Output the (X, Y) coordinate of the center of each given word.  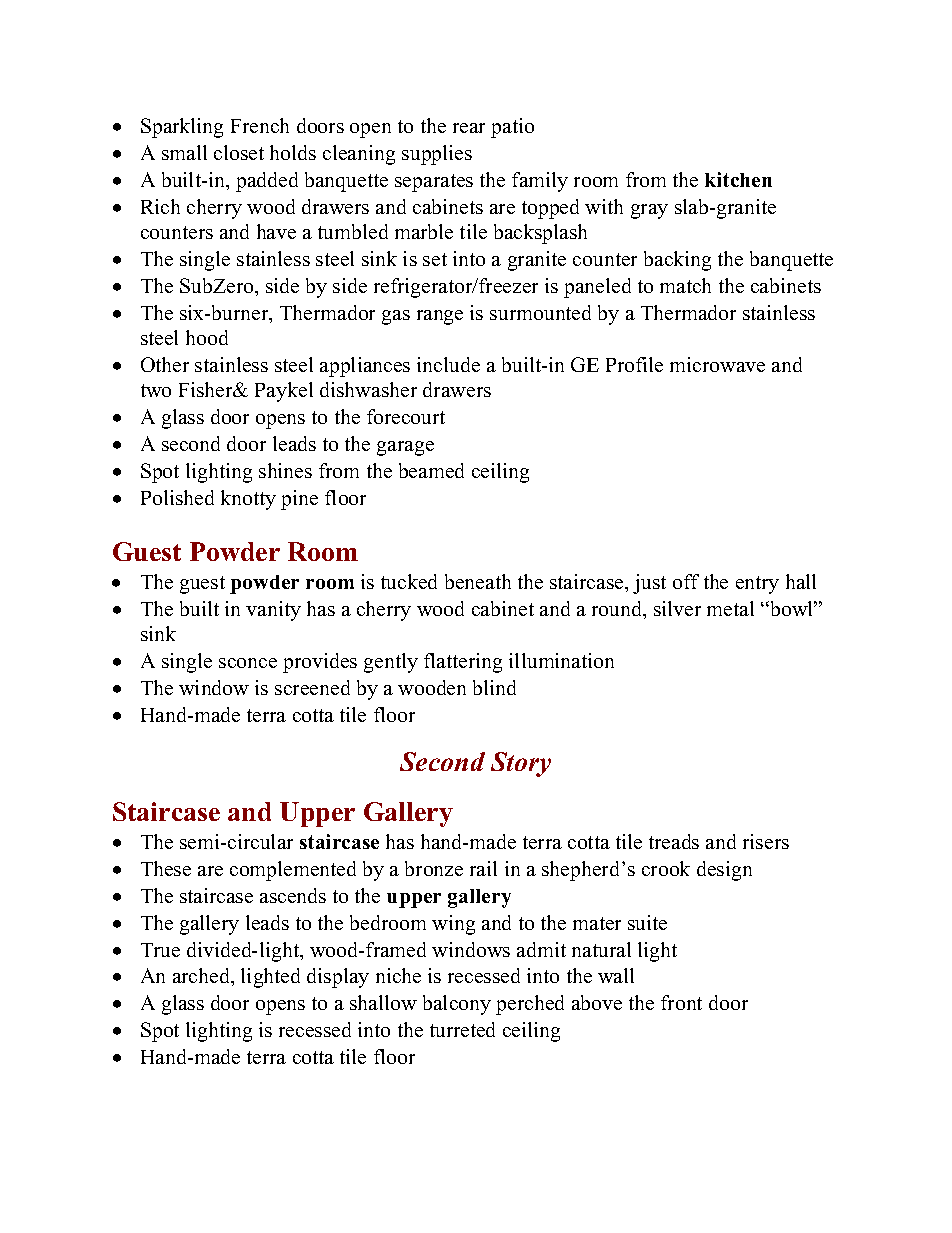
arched (203, 977)
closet (239, 152)
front (681, 1002)
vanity (273, 611)
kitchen (738, 179)
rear (469, 128)
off (686, 581)
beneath (478, 581)
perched (530, 1005)
